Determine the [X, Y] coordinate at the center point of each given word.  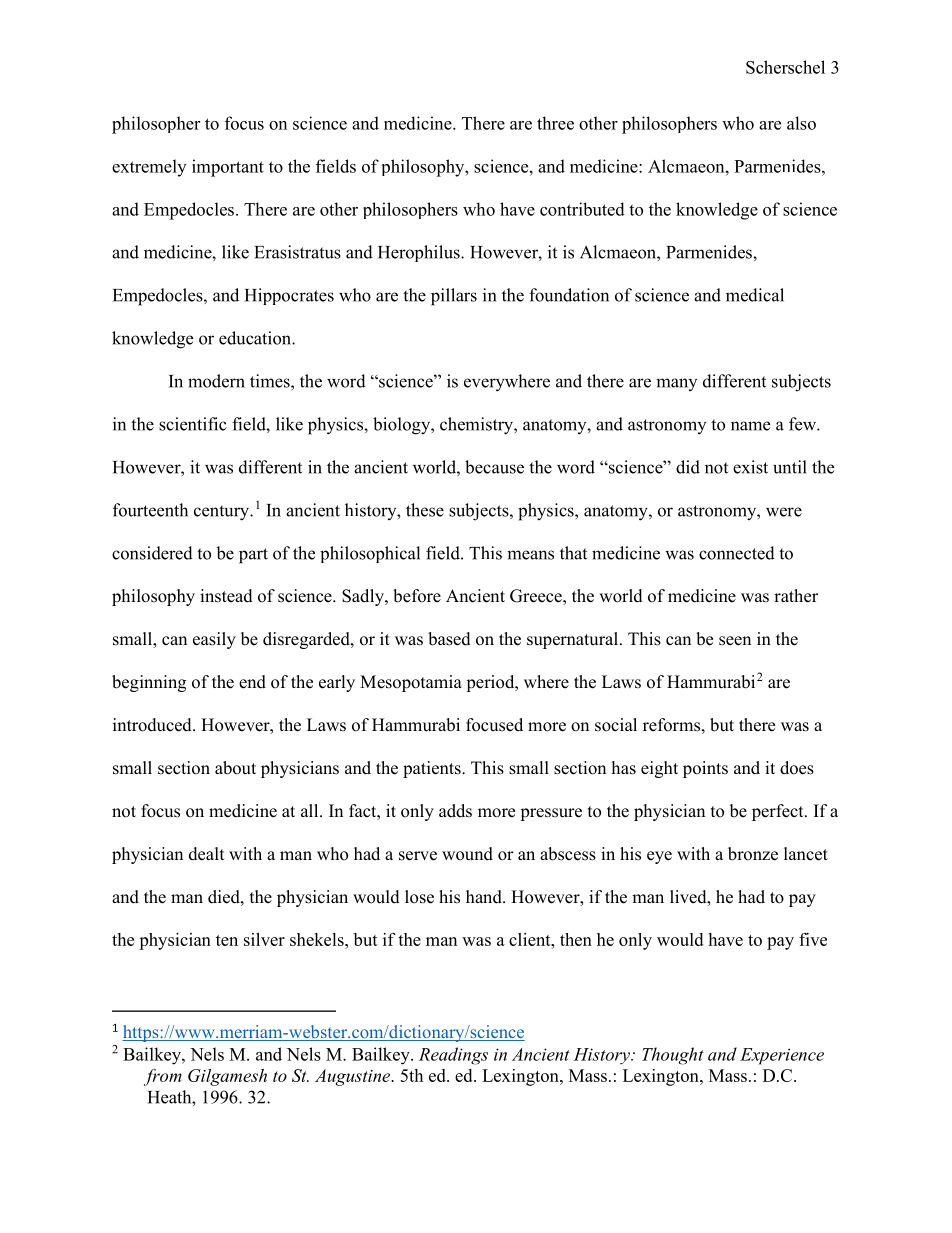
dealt [206, 854]
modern [216, 381]
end [252, 682]
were [784, 512]
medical [755, 295]
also [801, 123]
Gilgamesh [227, 1077]
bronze [753, 854]
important [228, 168]
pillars [454, 297]
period [491, 683]
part [253, 556]
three [555, 123]
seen [735, 641]
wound [467, 854]
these [425, 510]
